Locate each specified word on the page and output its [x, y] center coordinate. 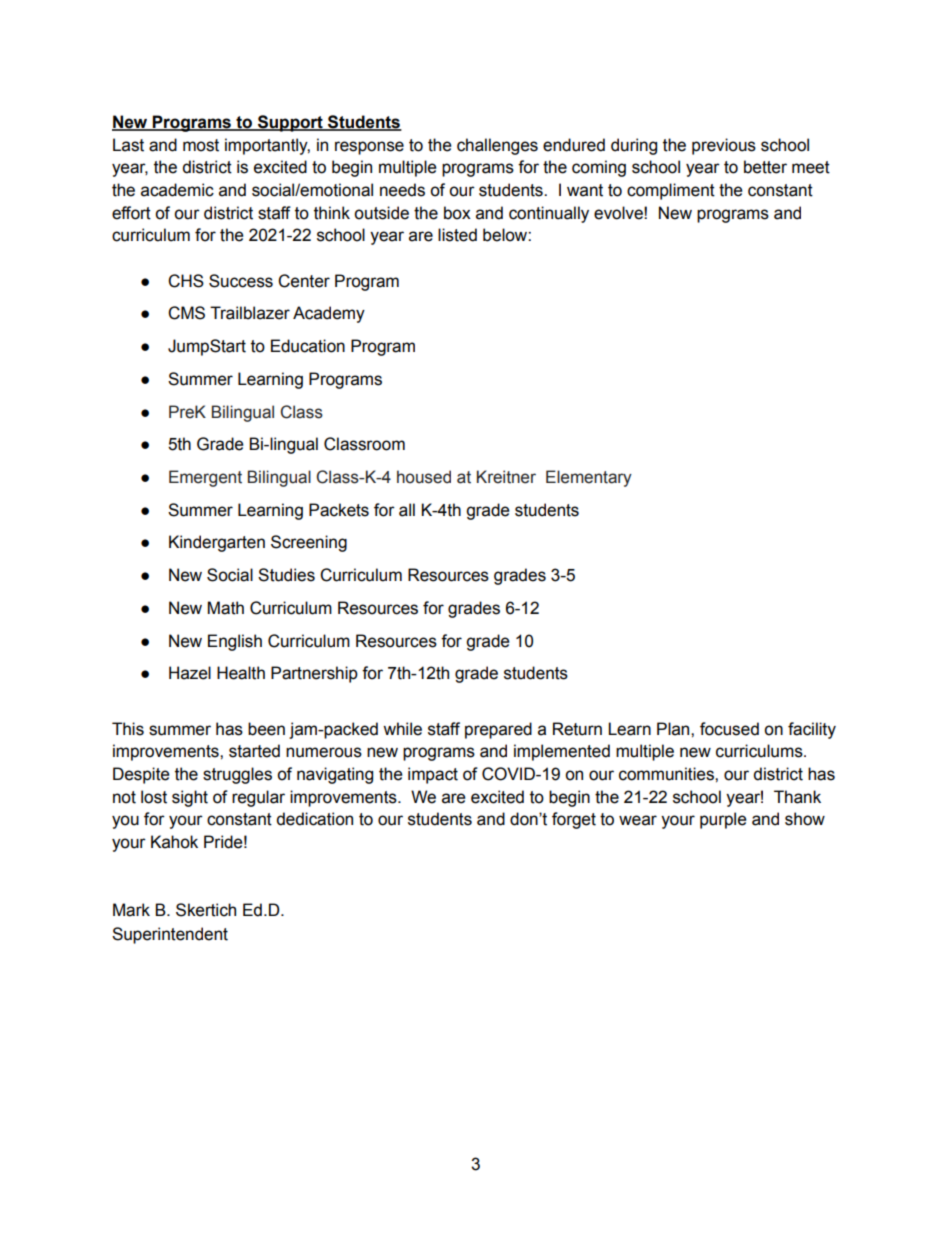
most [201, 145]
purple [723, 820]
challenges [497, 146]
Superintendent [170, 935]
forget [574, 820]
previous [724, 146]
